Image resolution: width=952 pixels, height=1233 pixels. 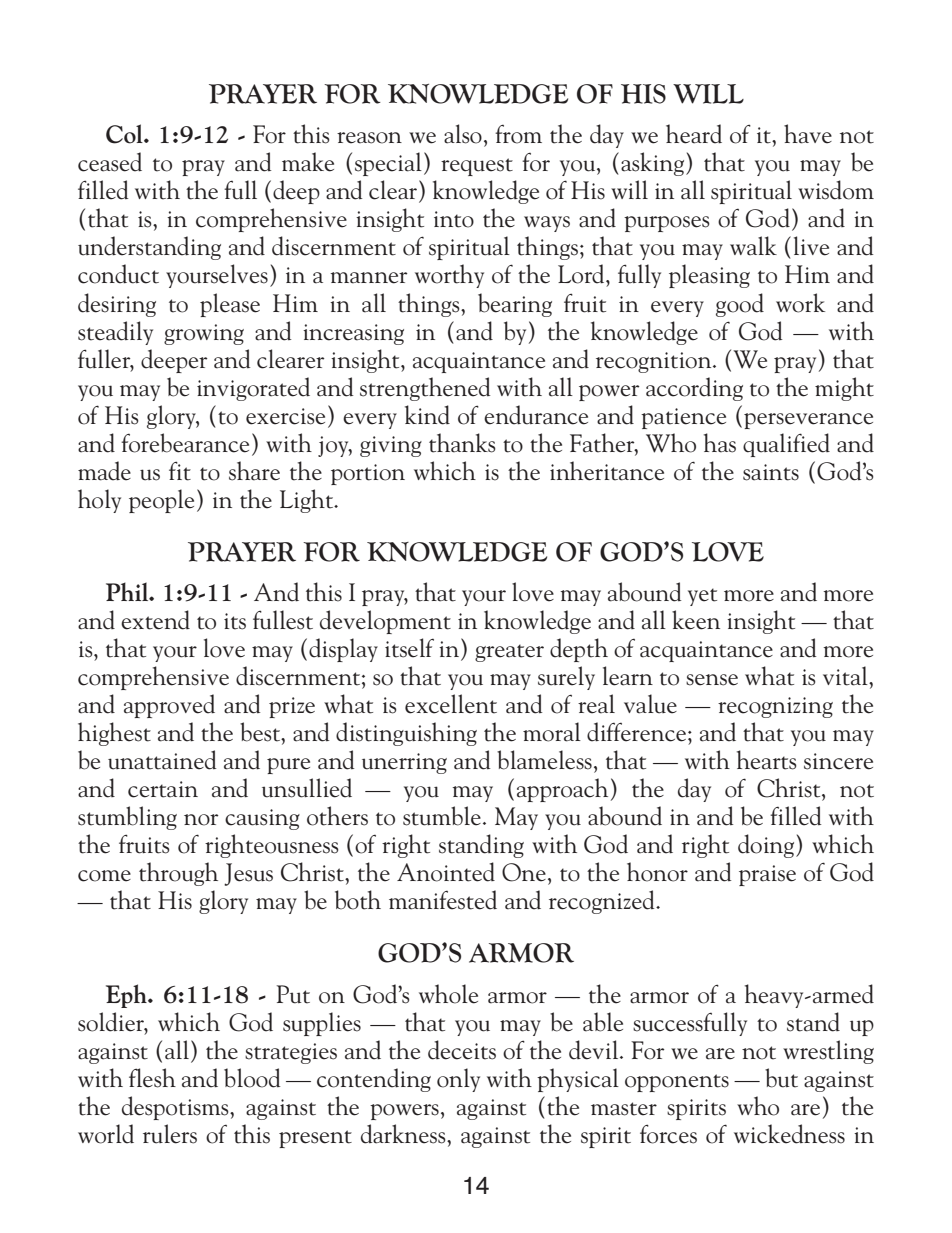 I want to click on Col, so click(x=125, y=134).
